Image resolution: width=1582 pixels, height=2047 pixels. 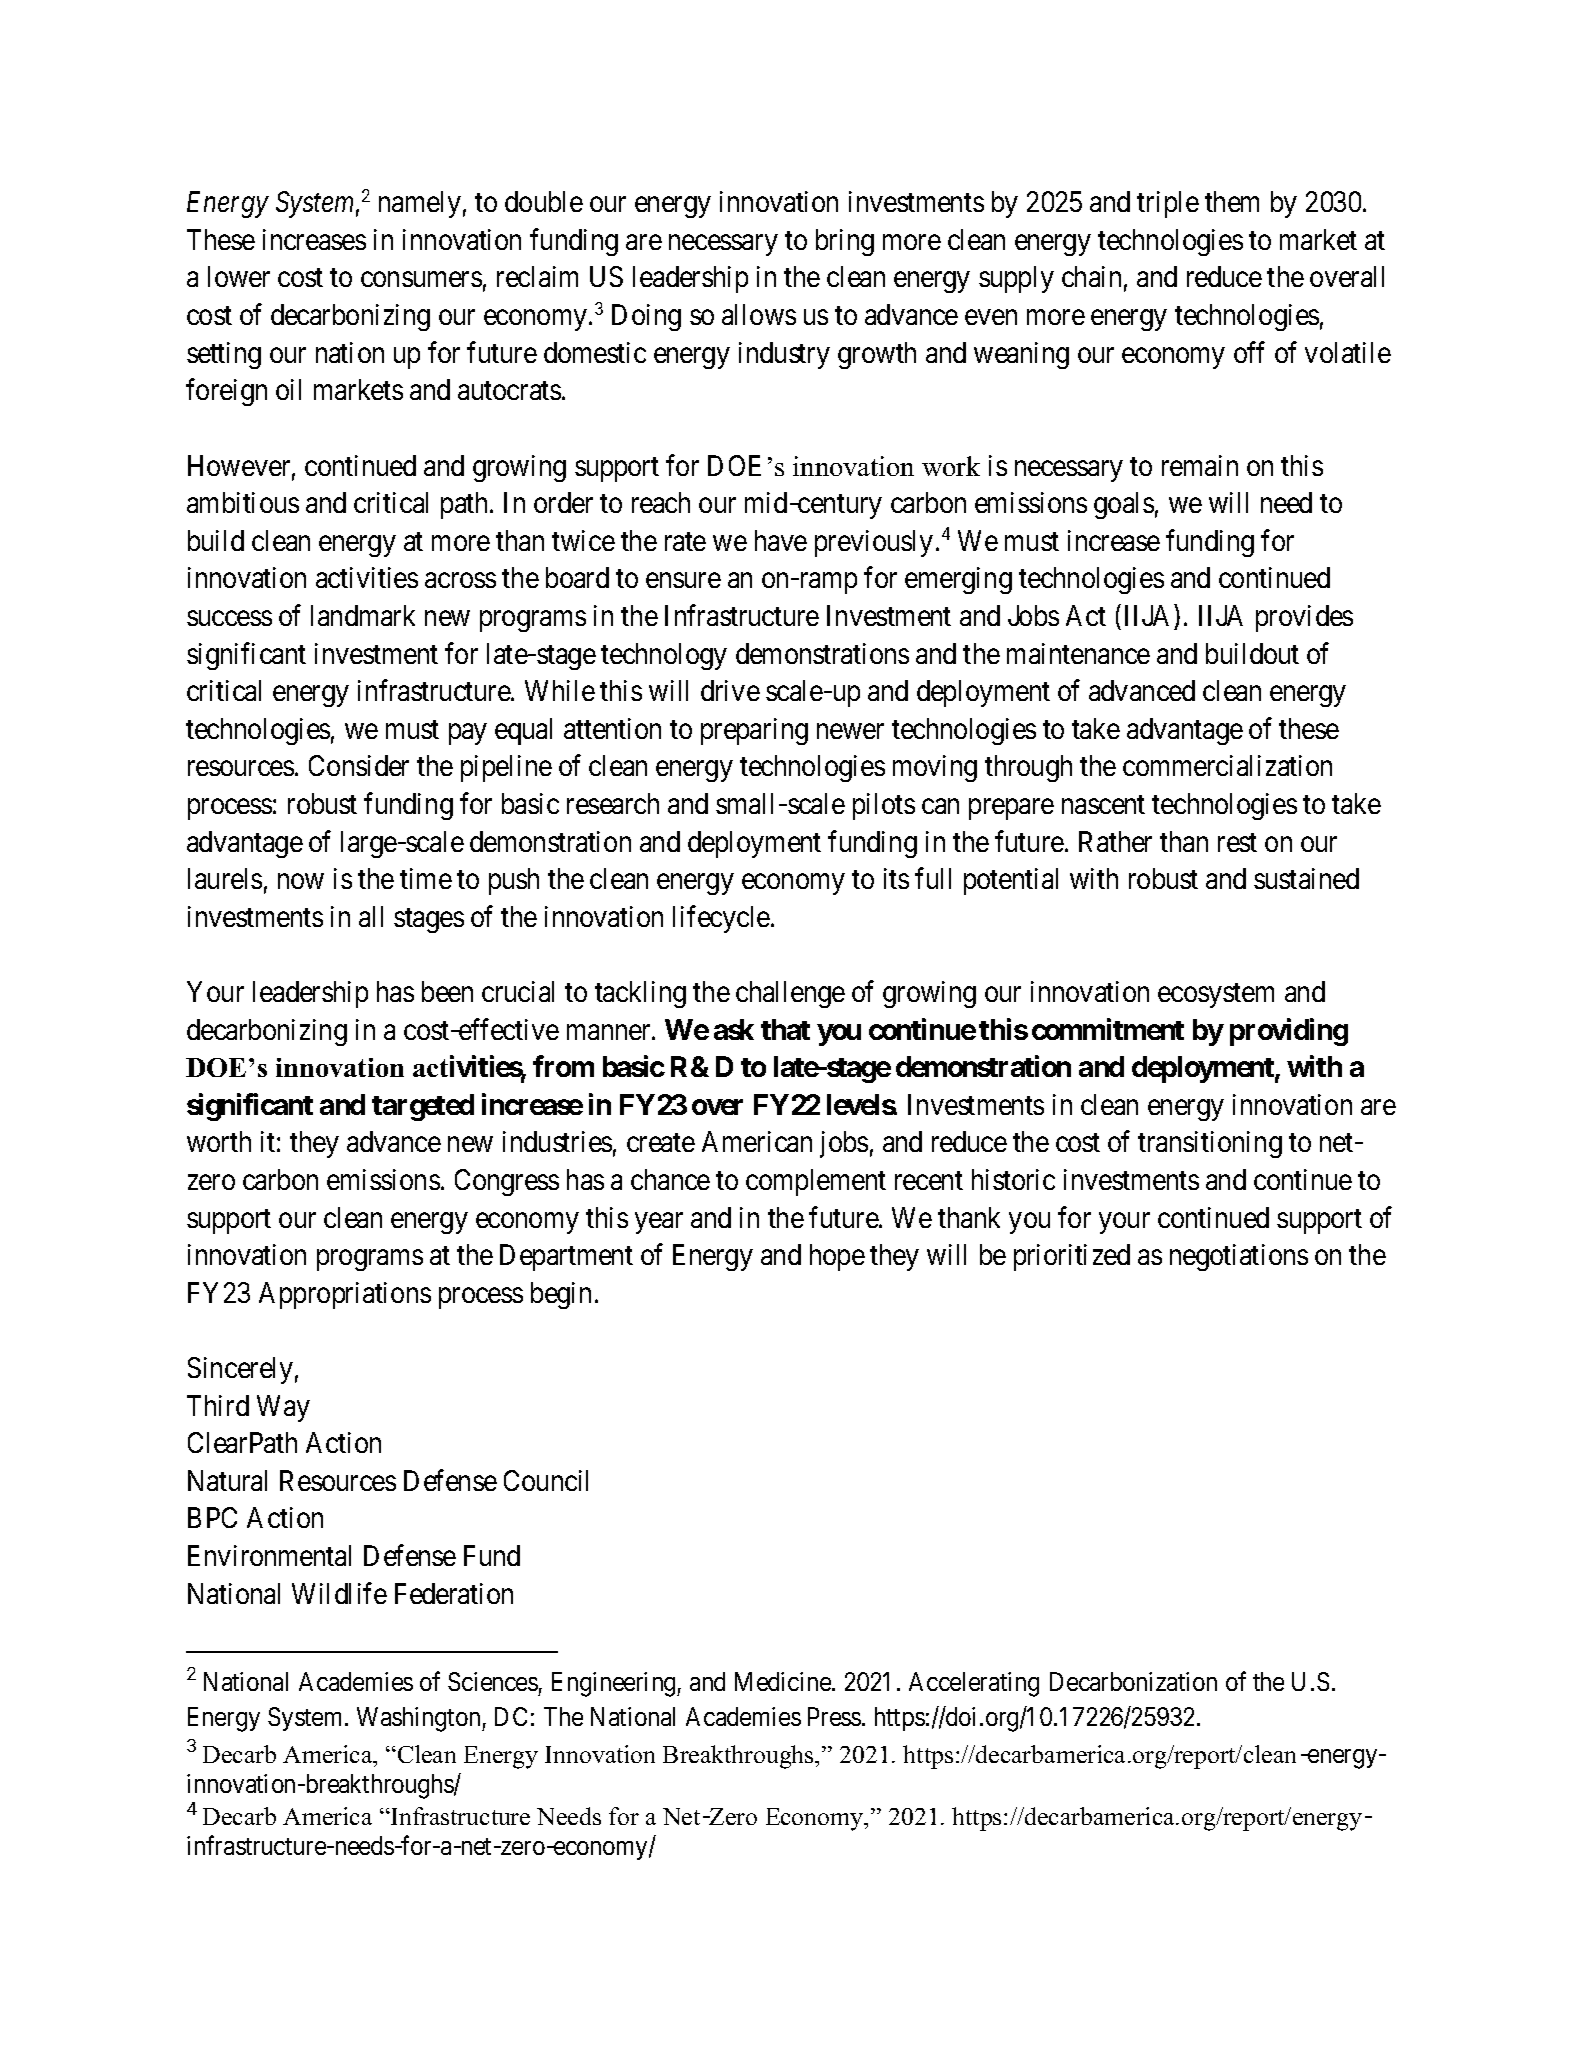 What do you see at coordinates (1239, 1257) in the screenshot?
I see `negotiations` at bounding box center [1239, 1257].
